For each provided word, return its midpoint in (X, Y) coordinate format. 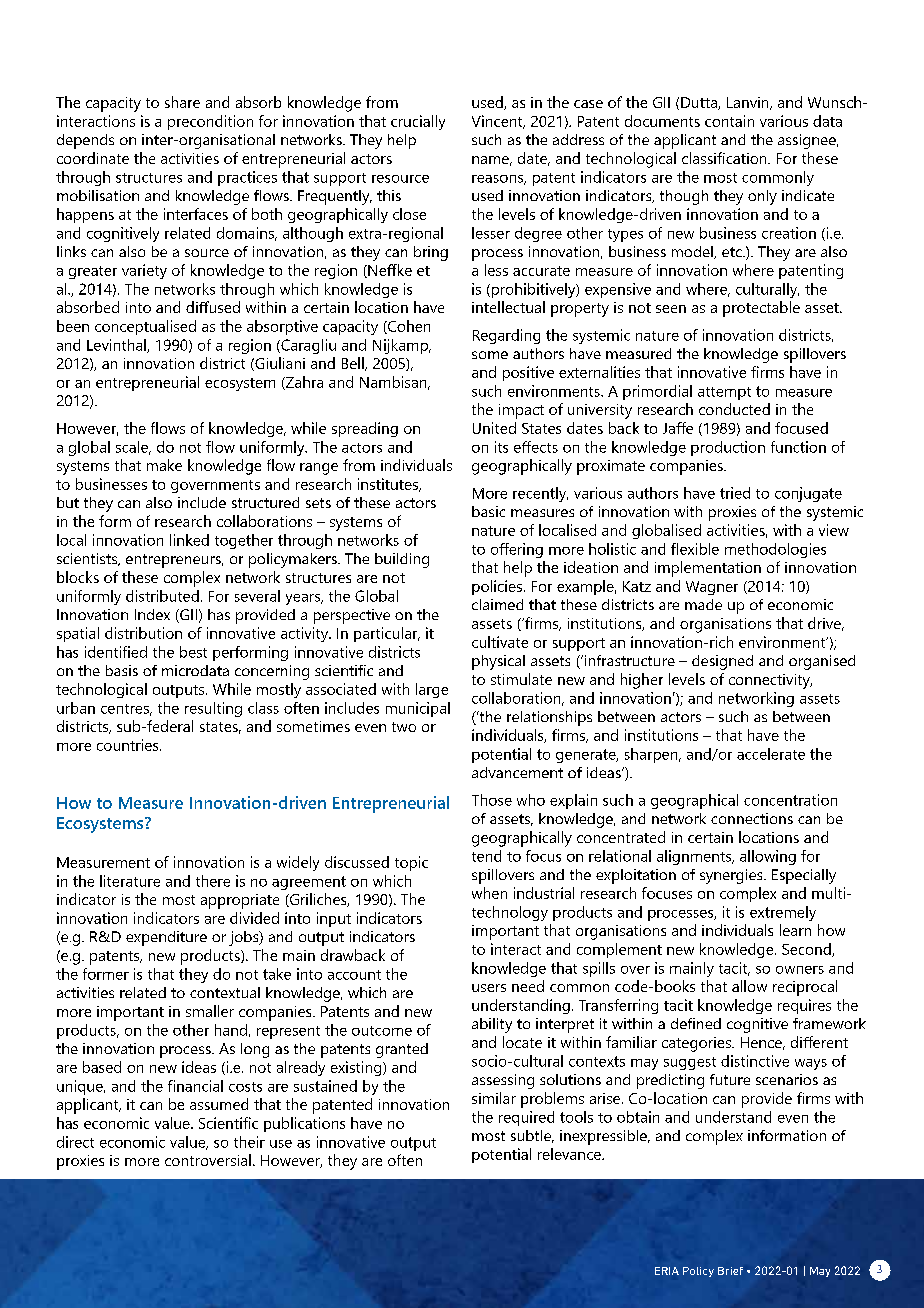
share (182, 102)
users (489, 988)
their (249, 1142)
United (494, 428)
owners (800, 970)
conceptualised (145, 327)
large (432, 690)
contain (729, 121)
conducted (734, 409)
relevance (570, 1154)
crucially (418, 122)
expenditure (166, 938)
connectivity (770, 681)
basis (122, 670)
